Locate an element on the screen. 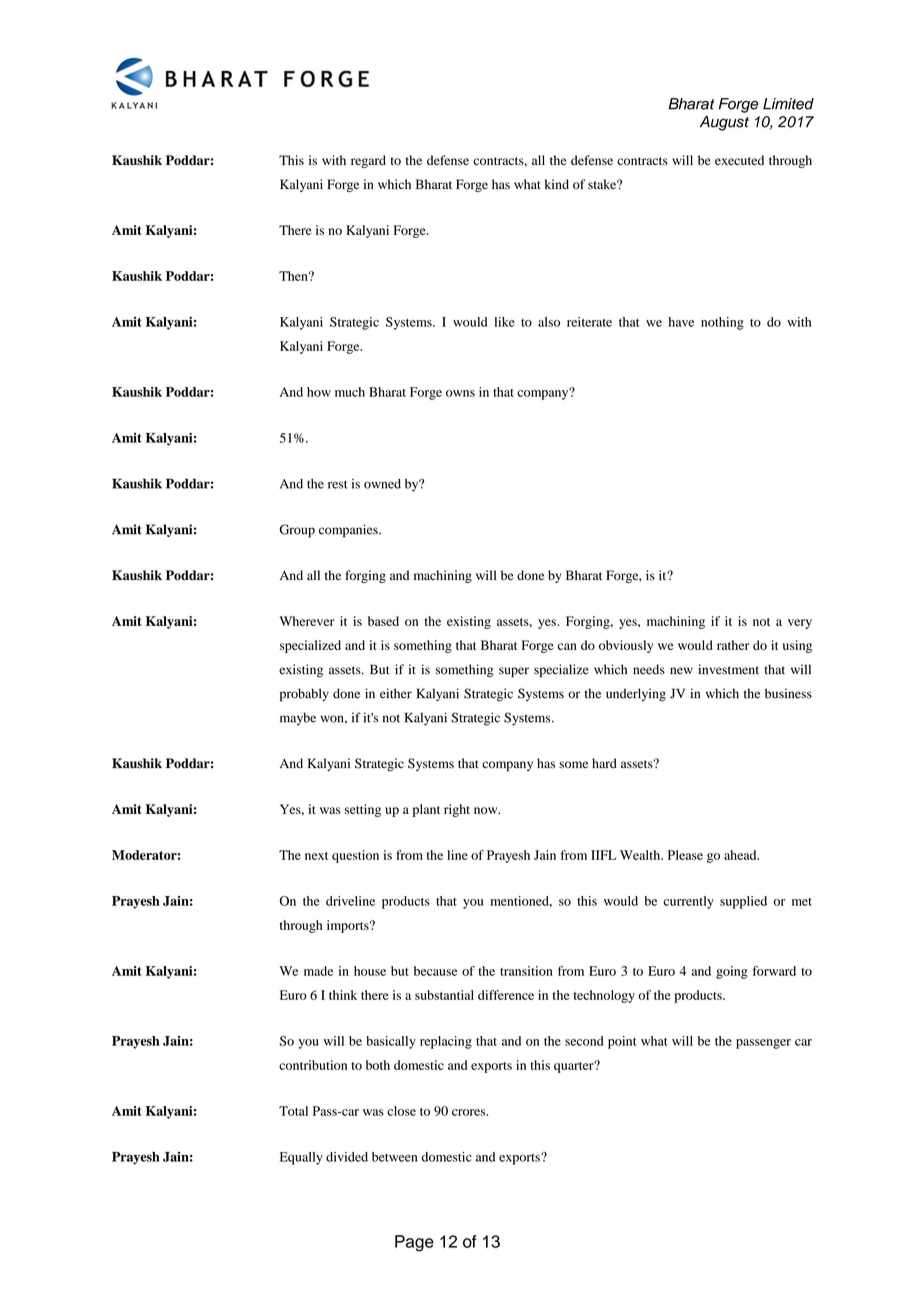  house is located at coordinates (370, 971).
